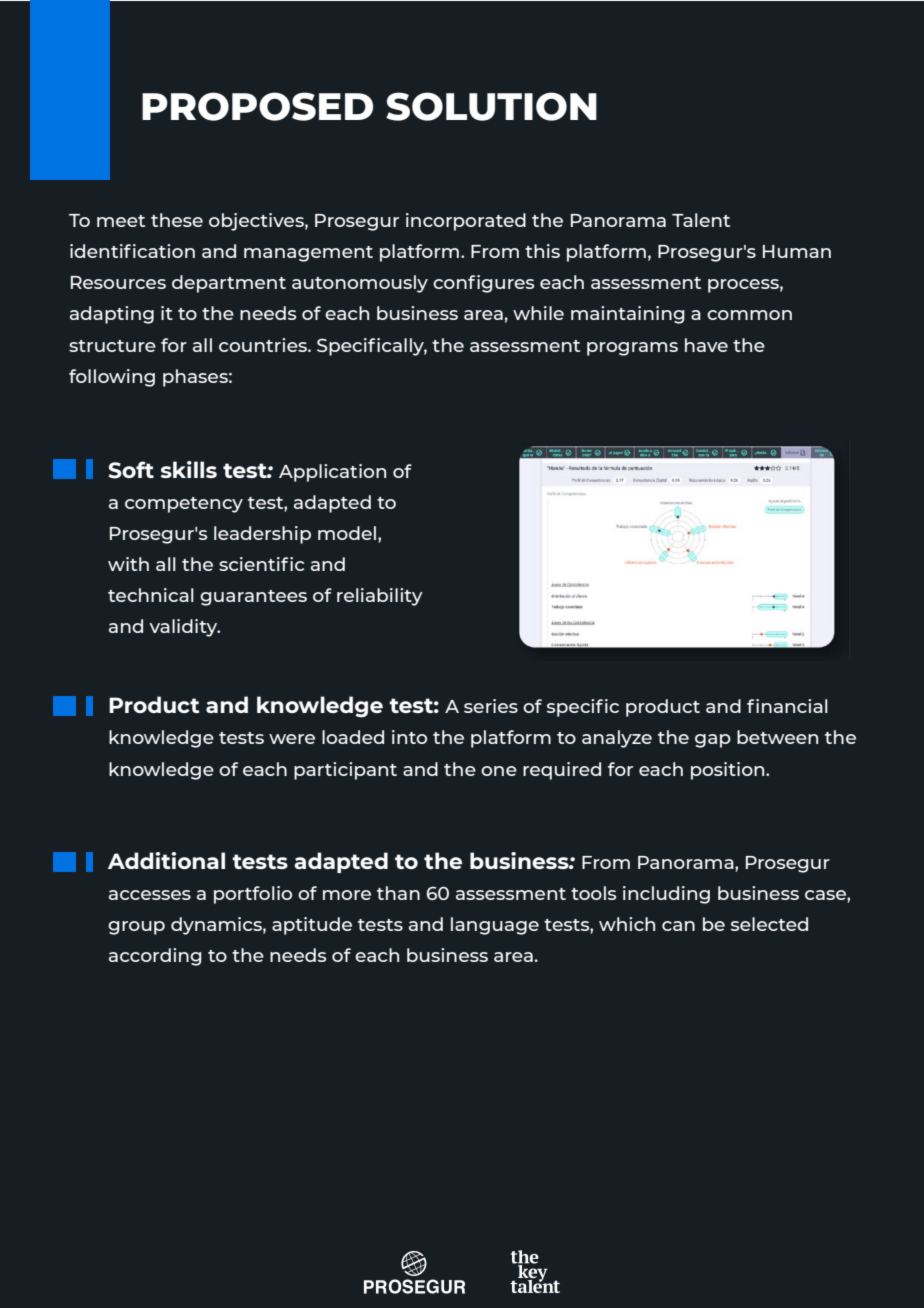 The height and width of the screenshot is (1308, 924). I want to click on programs, so click(632, 349).
